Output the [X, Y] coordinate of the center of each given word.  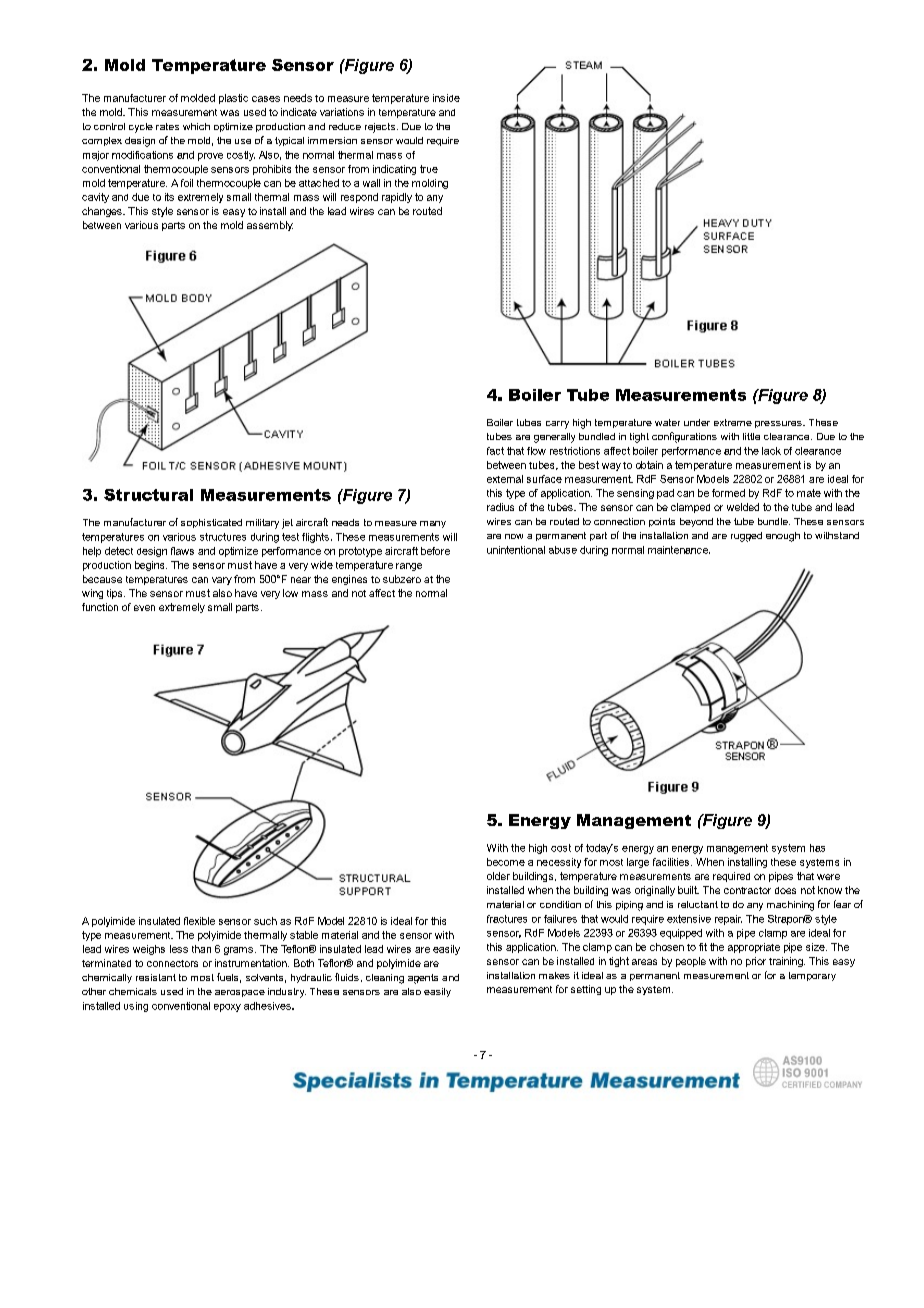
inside [446, 98]
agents [423, 979]
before [435, 551]
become [506, 862]
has [817, 848]
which [196, 126]
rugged [746, 537]
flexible [199, 921]
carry [557, 425]
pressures [779, 424]
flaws [182, 551]
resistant [156, 977]
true [429, 169]
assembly [270, 226]
